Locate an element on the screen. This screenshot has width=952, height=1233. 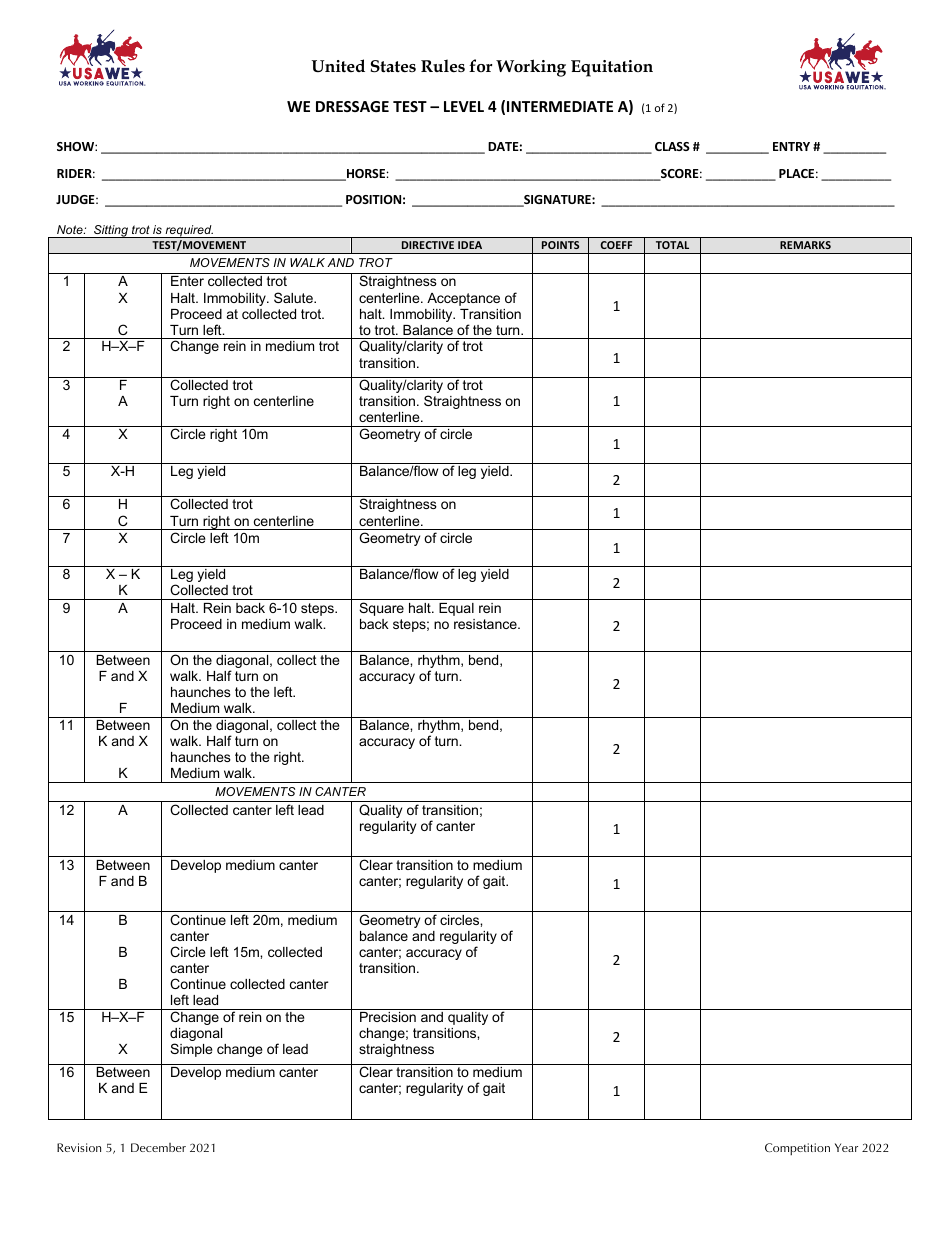
LEVEL is located at coordinates (464, 106).
